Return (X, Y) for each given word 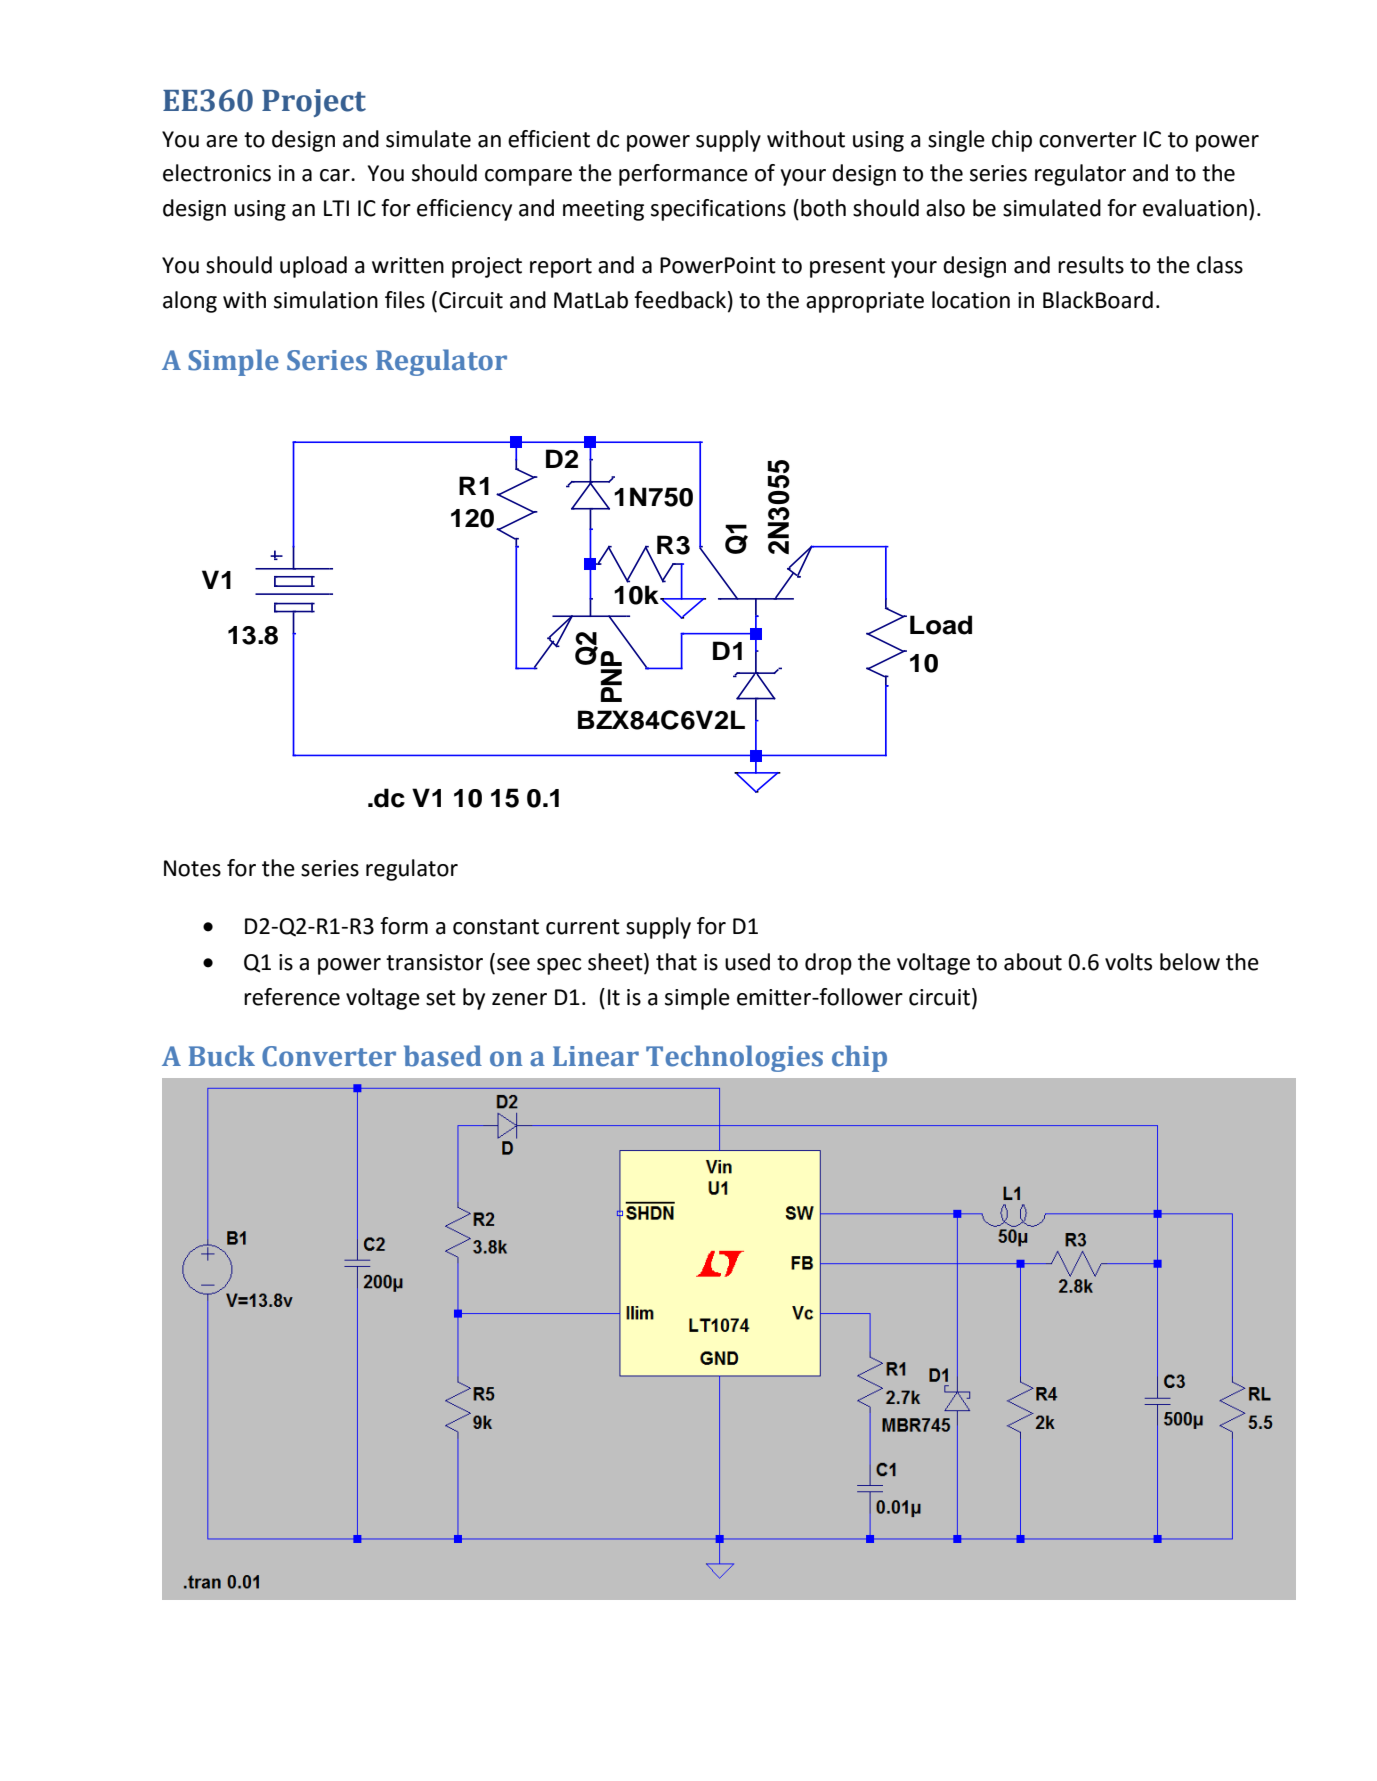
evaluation (1195, 208)
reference (292, 997)
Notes (192, 868)
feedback (680, 300)
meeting (603, 210)
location (971, 300)
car (336, 175)
